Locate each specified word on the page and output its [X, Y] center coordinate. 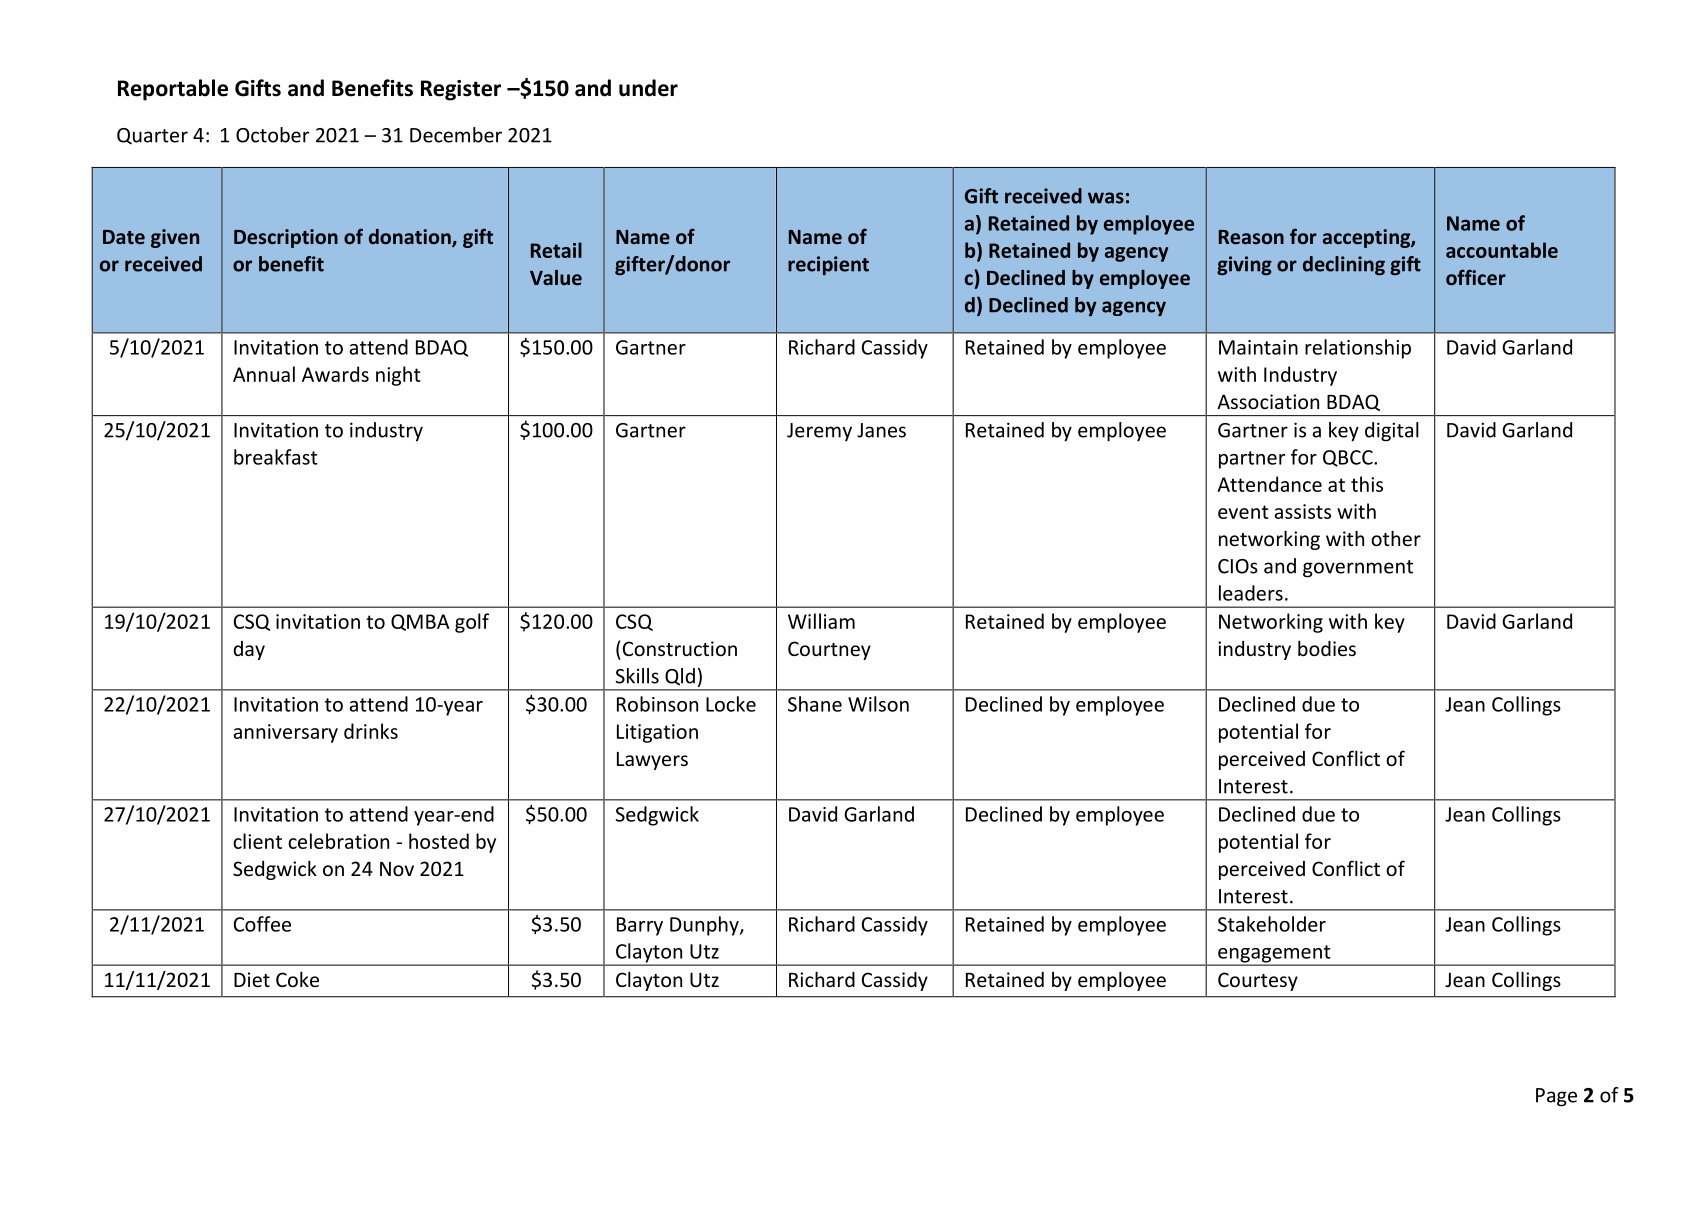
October [272, 135]
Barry [640, 926]
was [1106, 198]
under [648, 88]
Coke [297, 979]
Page [1556, 1097]
